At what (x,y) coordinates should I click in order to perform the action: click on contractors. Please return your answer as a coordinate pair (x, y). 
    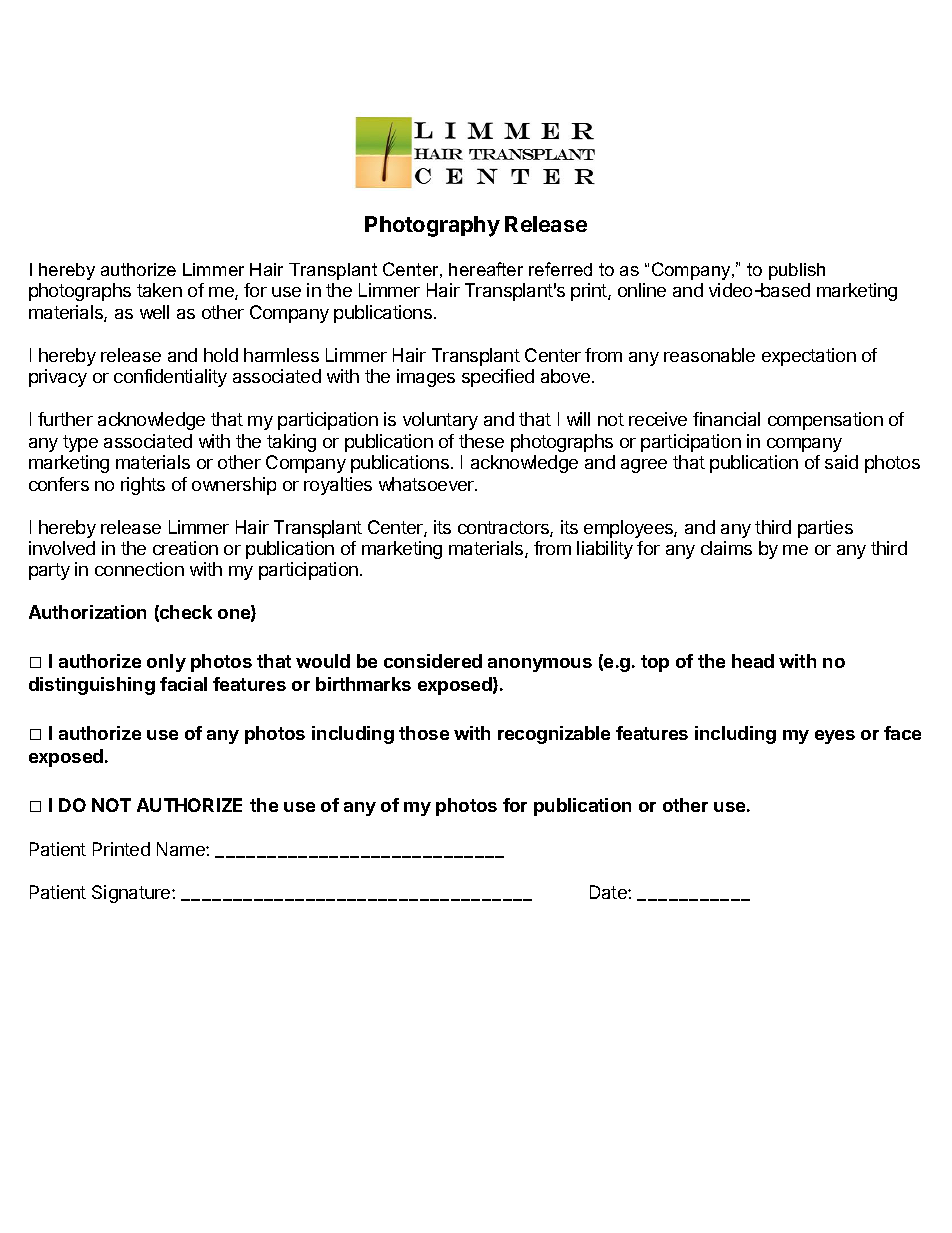
    Looking at the image, I should click on (504, 529).
